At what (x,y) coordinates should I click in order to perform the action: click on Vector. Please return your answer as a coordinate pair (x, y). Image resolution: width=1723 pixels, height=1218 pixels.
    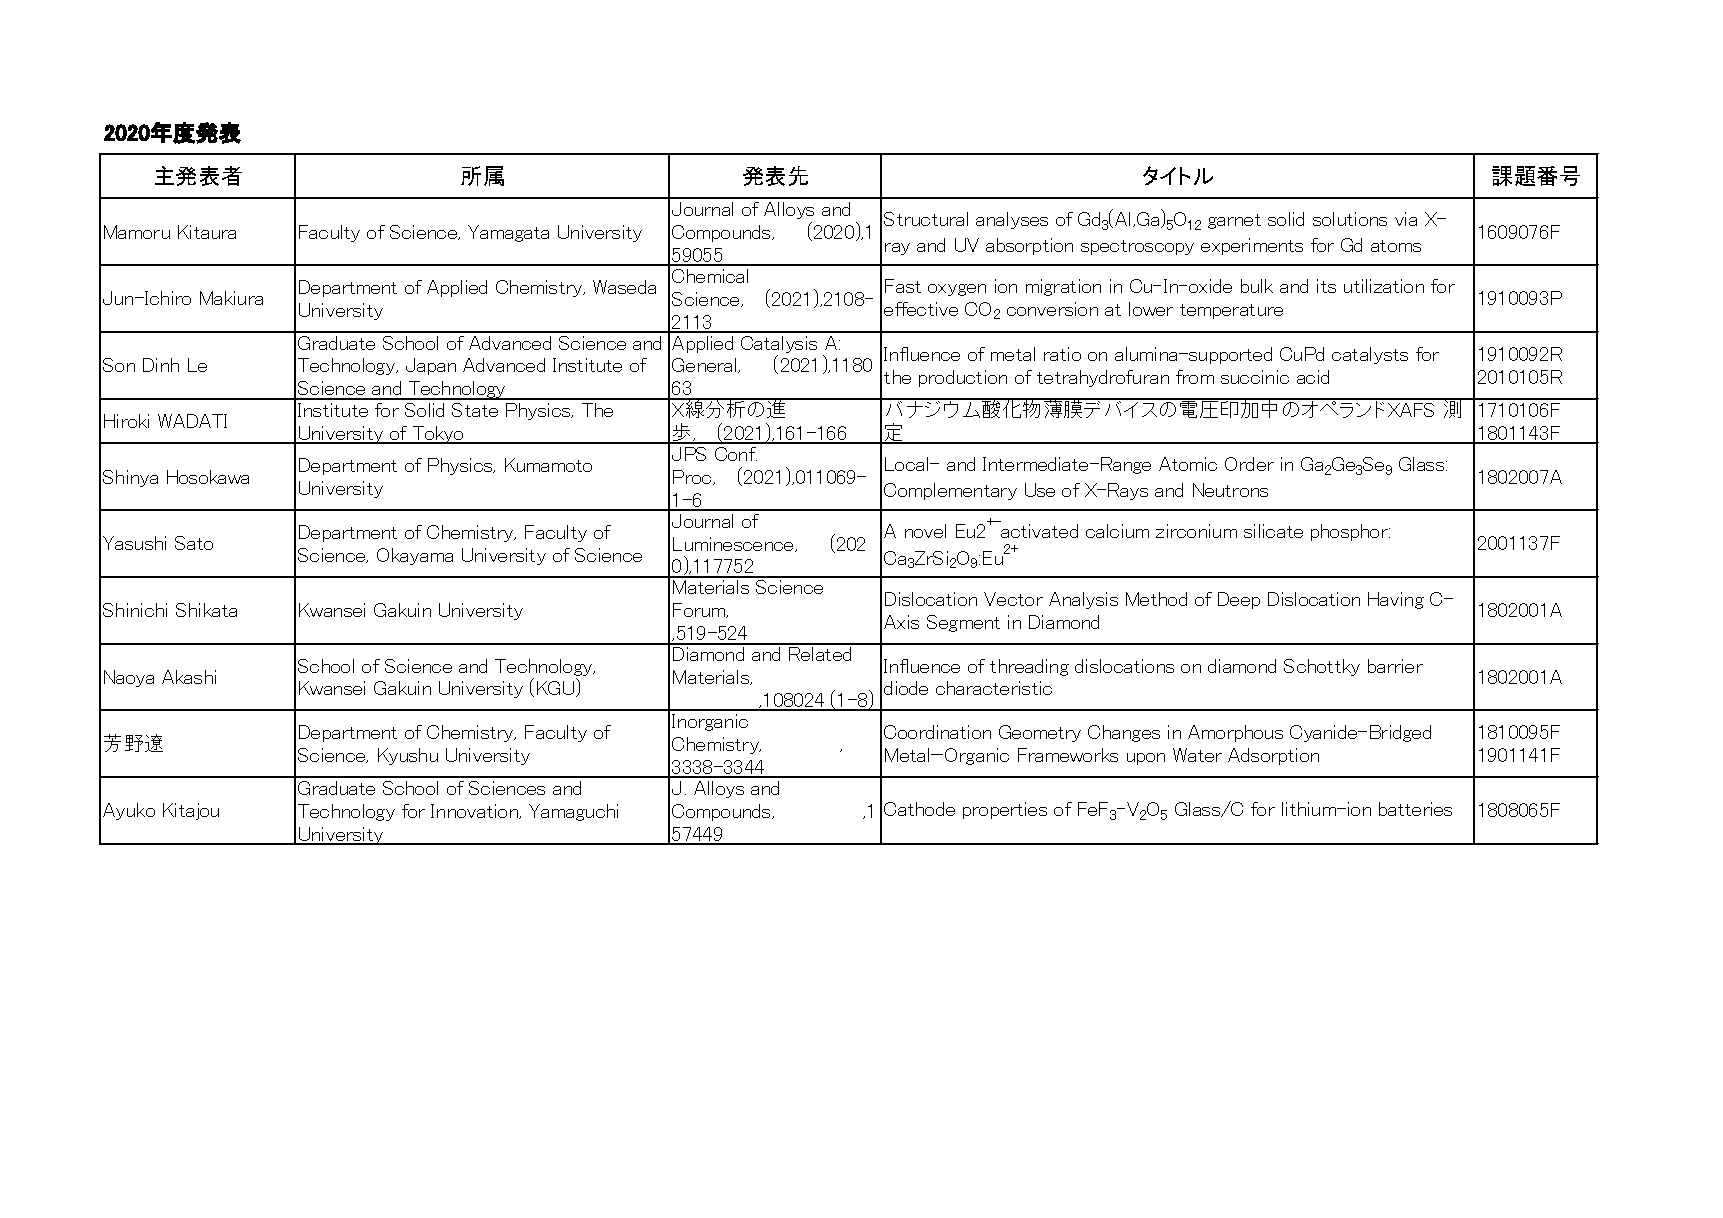
    Looking at the image, I should click on (1013, 599).
